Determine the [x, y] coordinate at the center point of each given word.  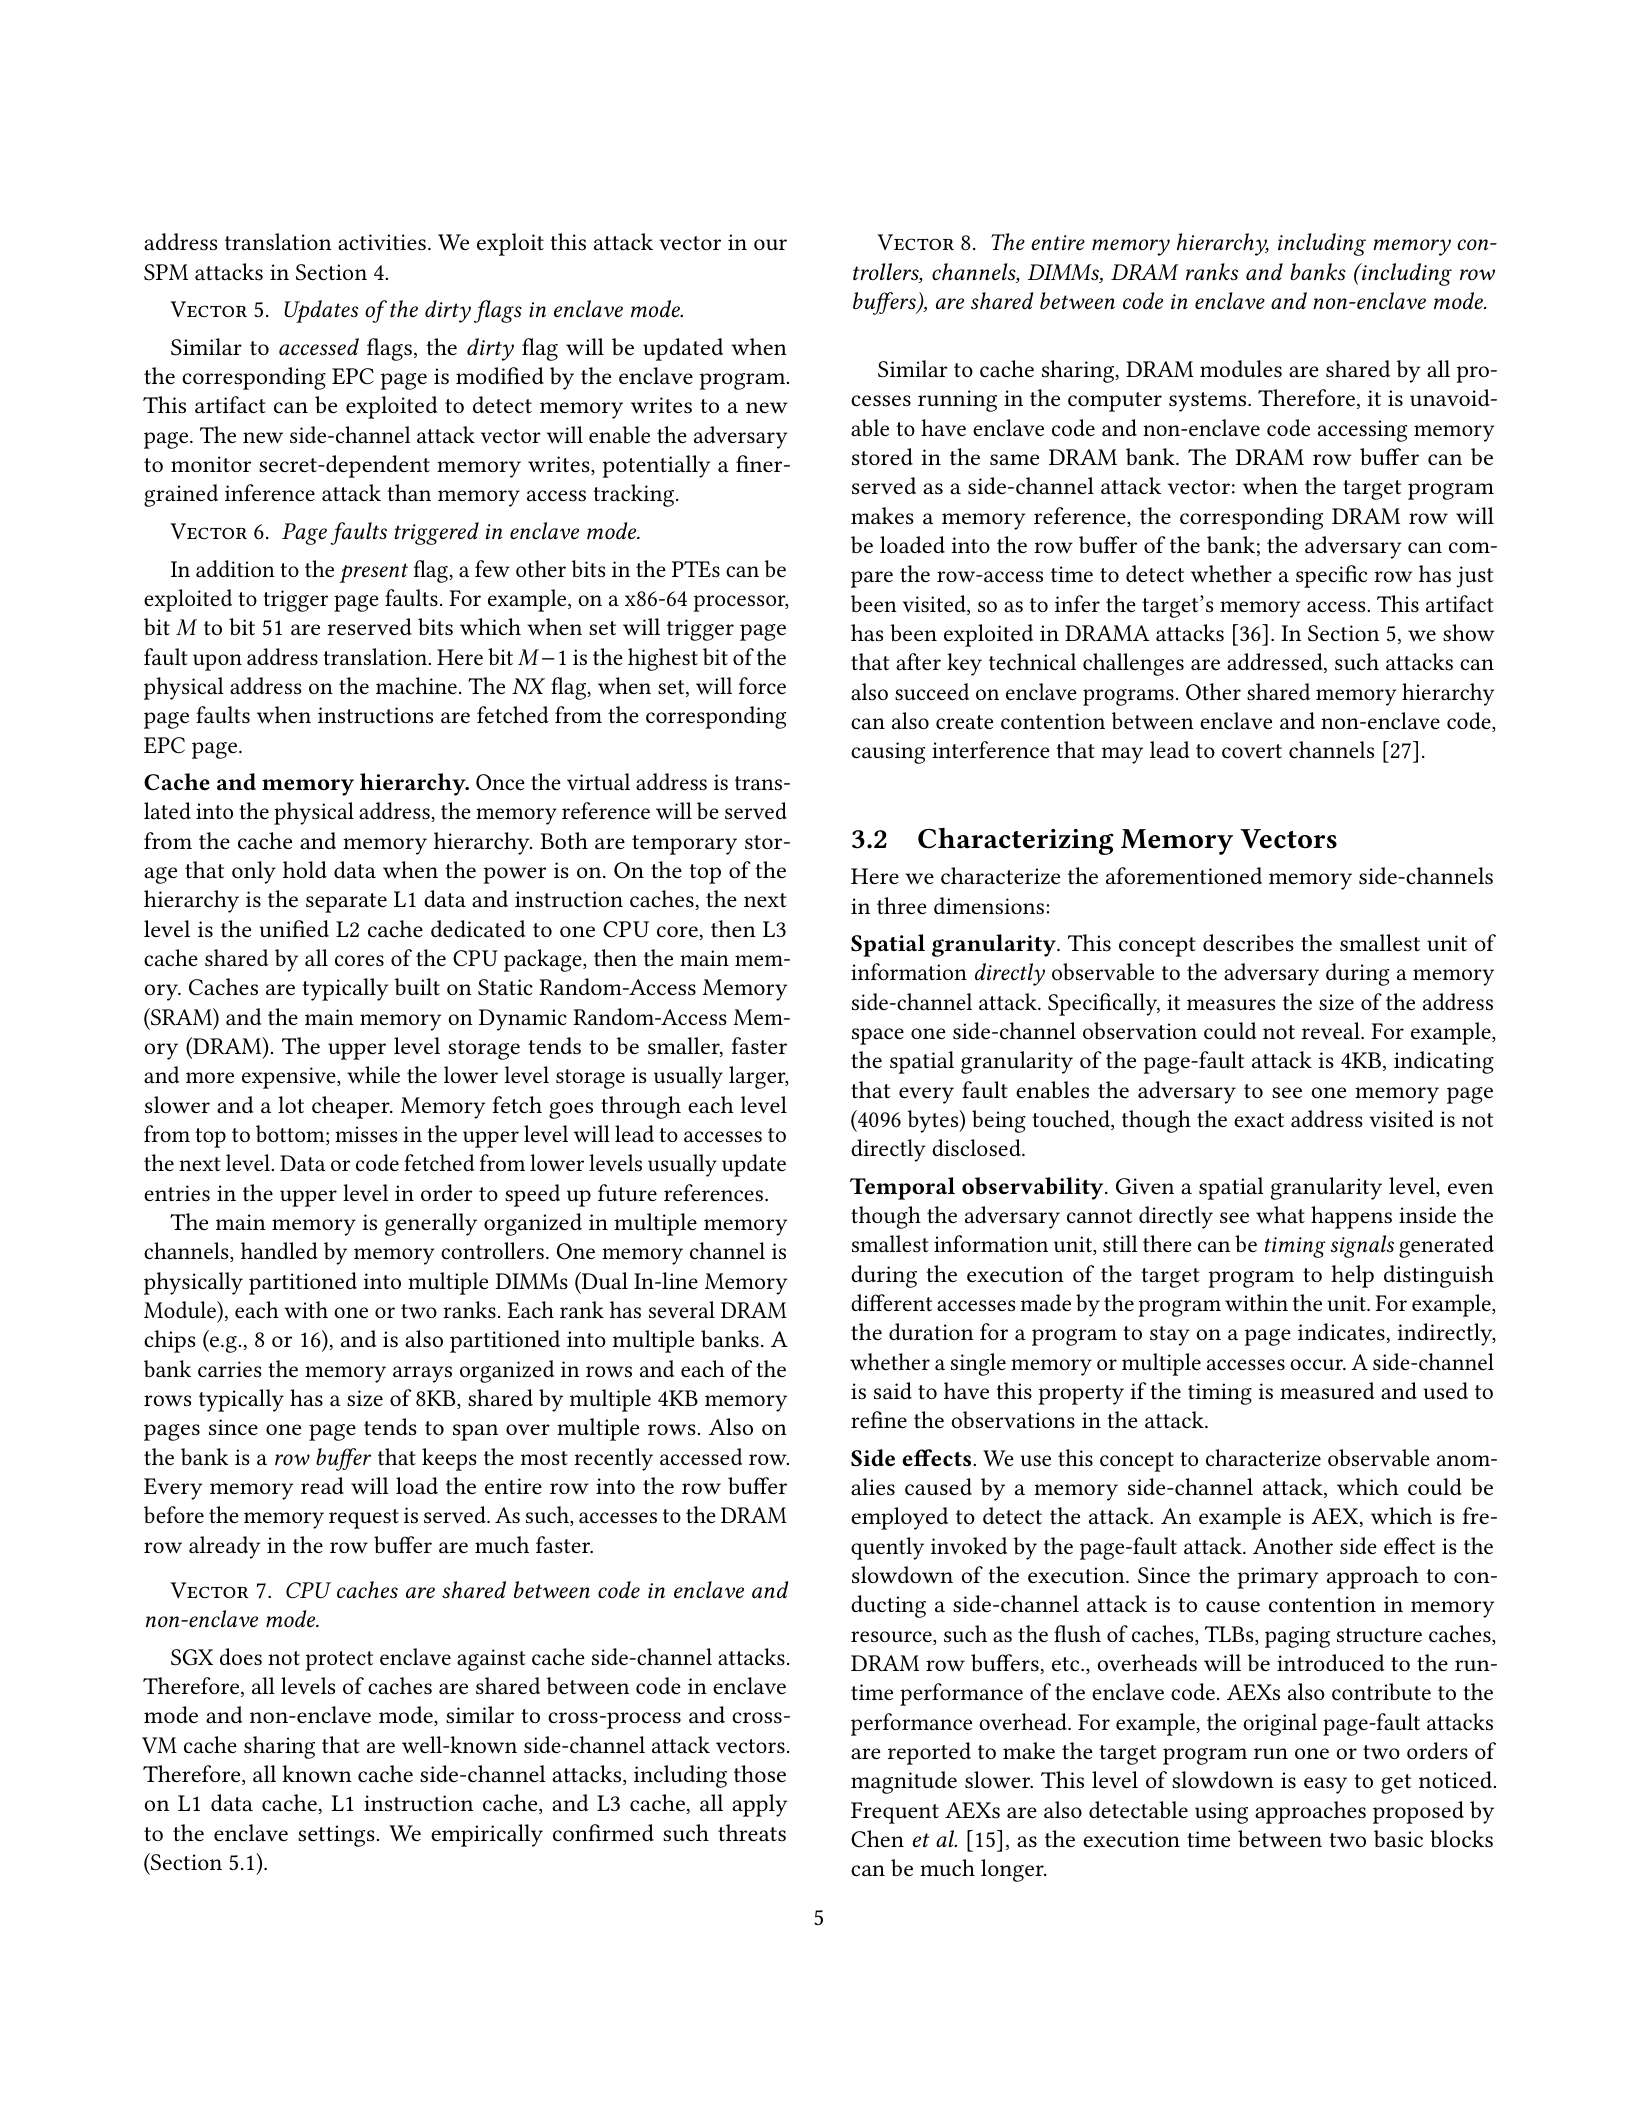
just [1474, 577]
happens [1351, 1217]
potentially [656, 466]
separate [346, 903]
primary [1278, 1578]
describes [1248, 943]
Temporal [902, 1188]
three [901, 906]
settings [336, 1836]
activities [382, 242]
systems [1209, 402]
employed [899, 1518]
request [364, 1519]
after [918, 662]
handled [279, 1251]
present [374, 573]
